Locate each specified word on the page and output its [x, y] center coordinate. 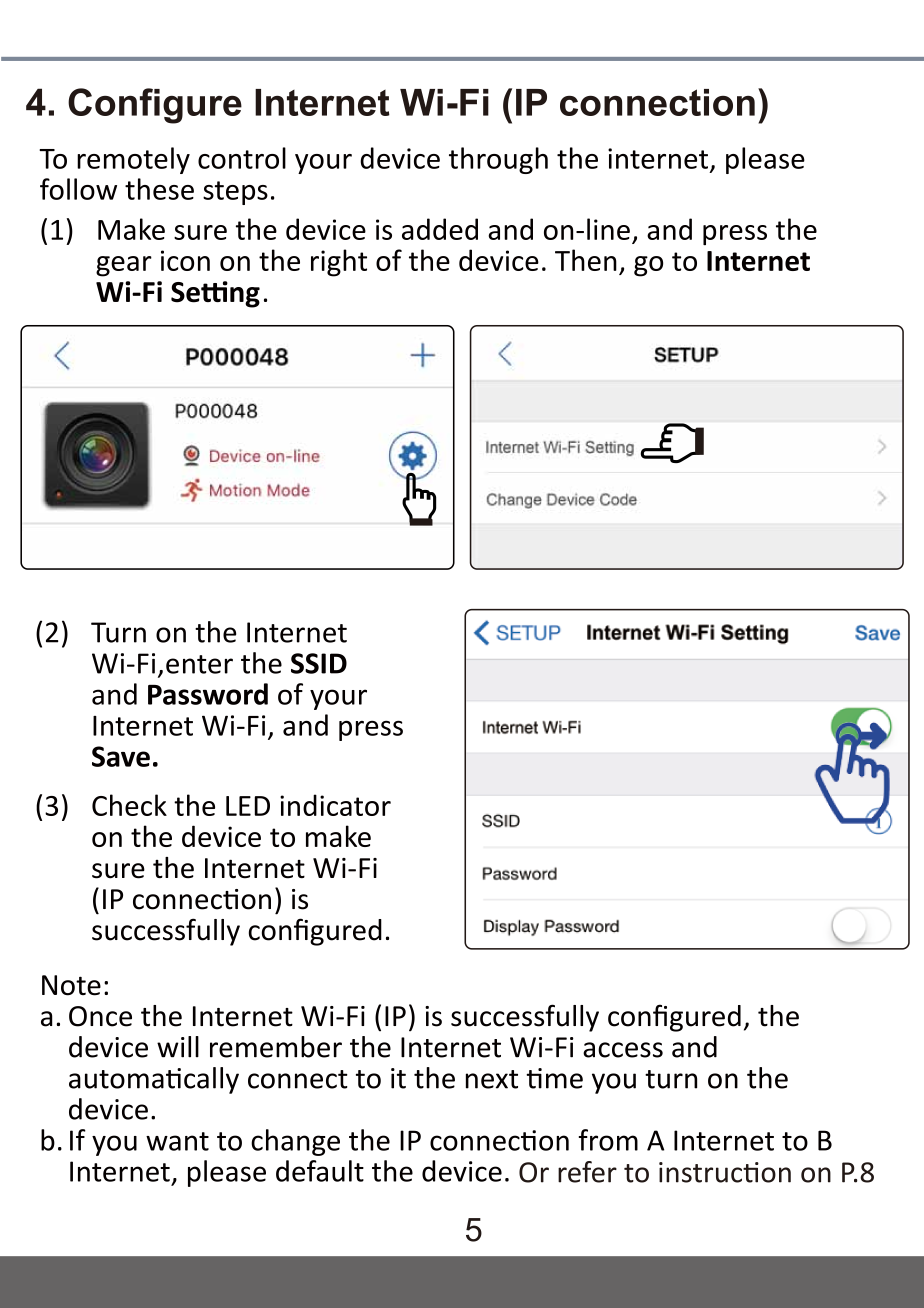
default [320, 1171]
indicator [335, 805]
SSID [319, 663]
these [159, 189]
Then [586, 260]
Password [208, 694]
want [177, 1141]
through [498, 160]
